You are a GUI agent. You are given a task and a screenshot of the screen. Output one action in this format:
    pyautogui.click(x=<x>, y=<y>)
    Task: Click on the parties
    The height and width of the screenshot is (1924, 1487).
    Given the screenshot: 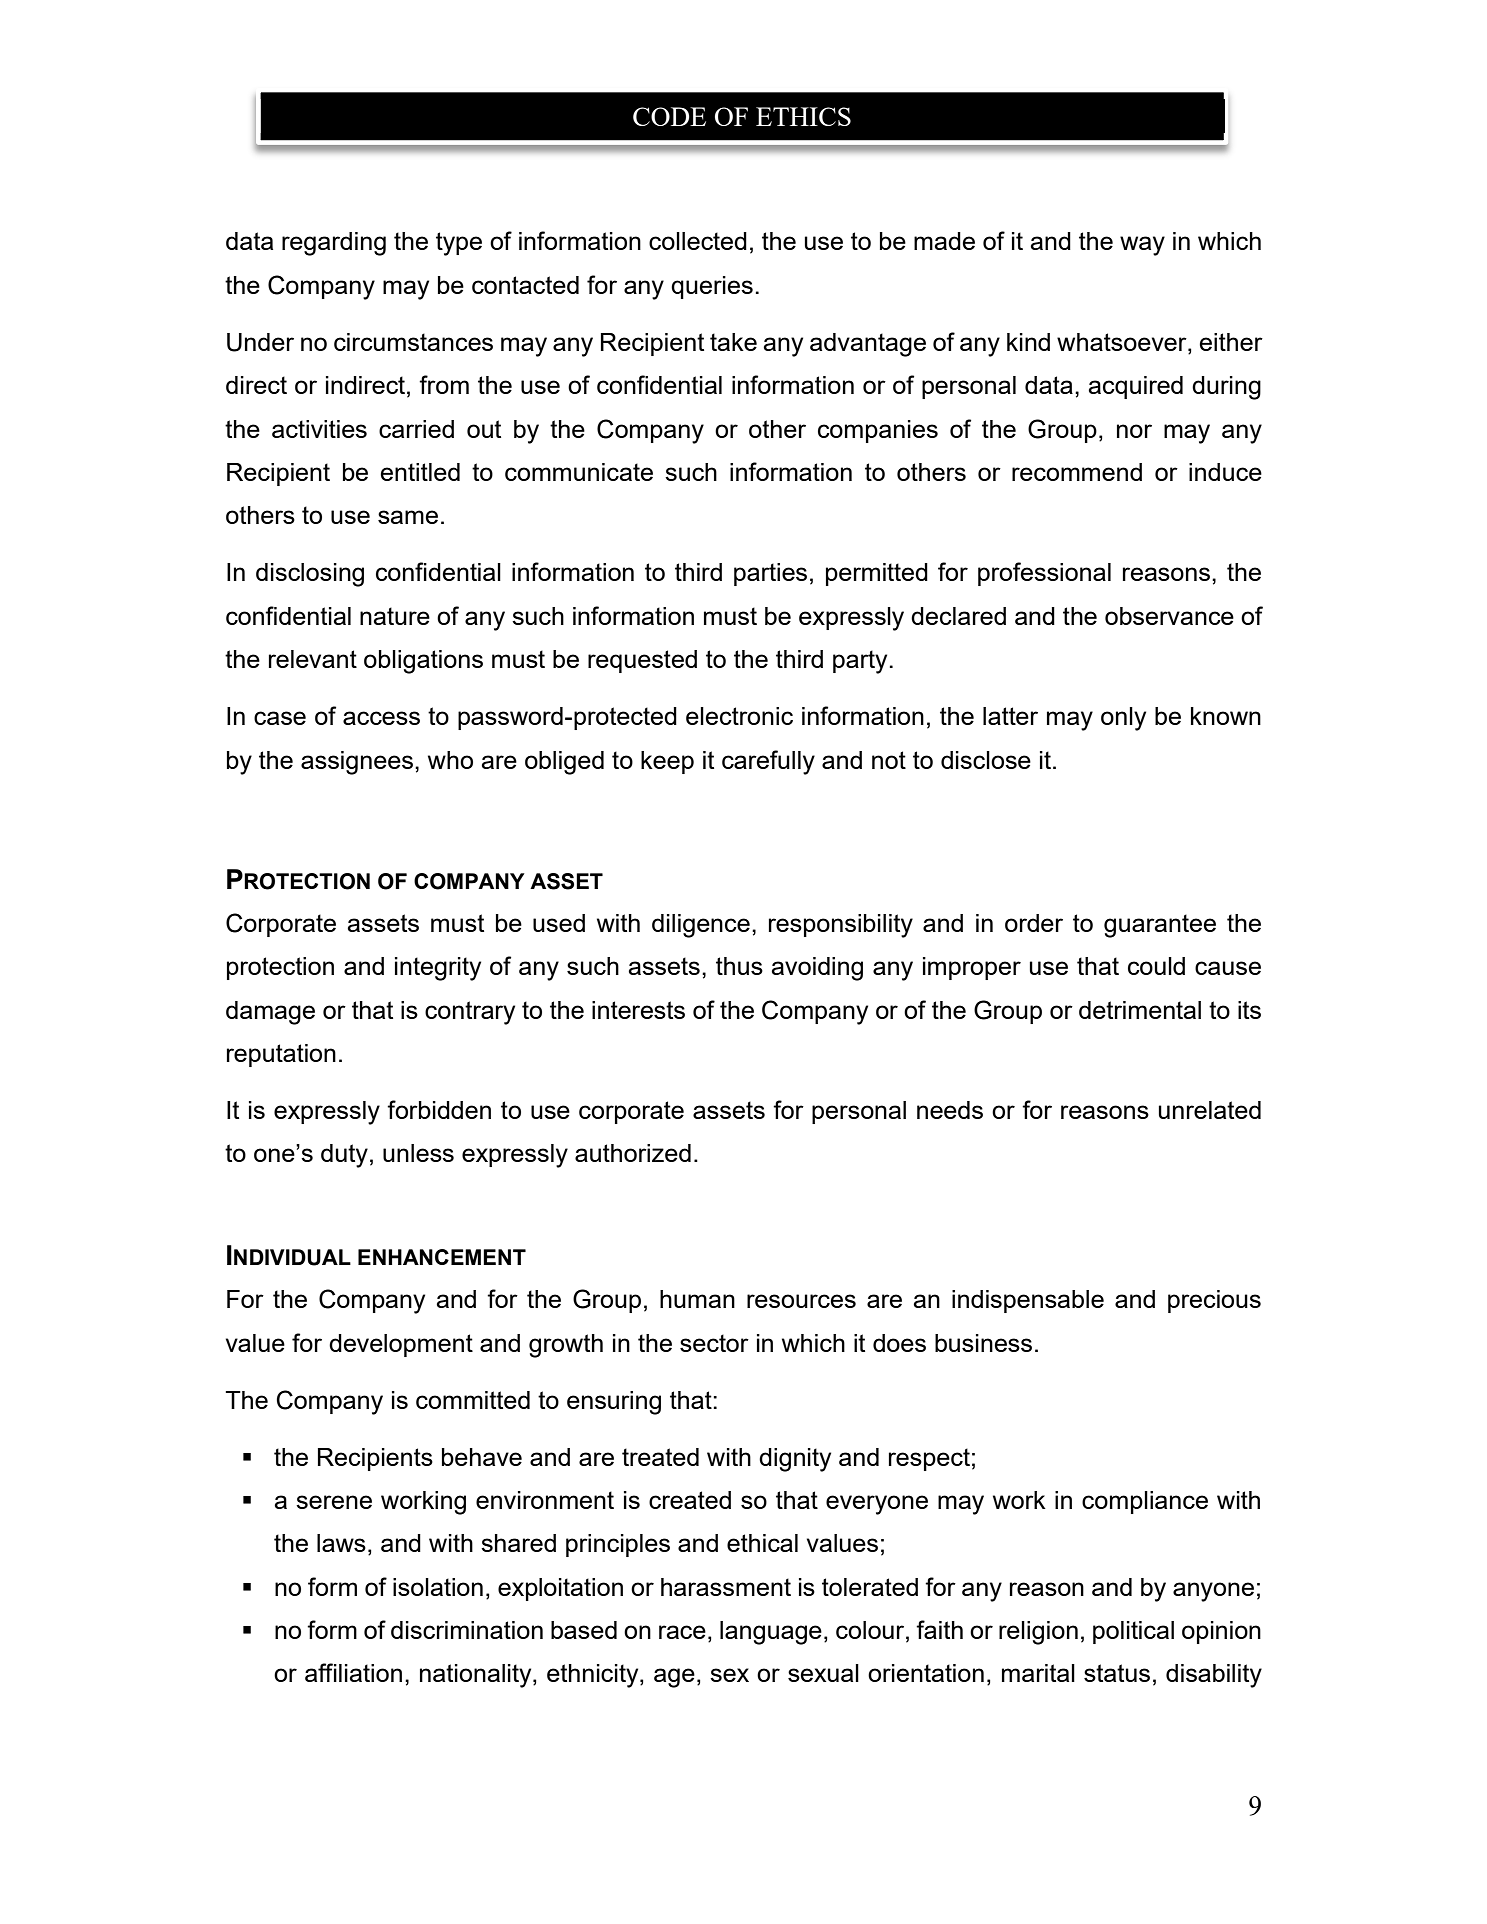 What is the action you would take?
    pyautogui.click(x=770, y=574)
